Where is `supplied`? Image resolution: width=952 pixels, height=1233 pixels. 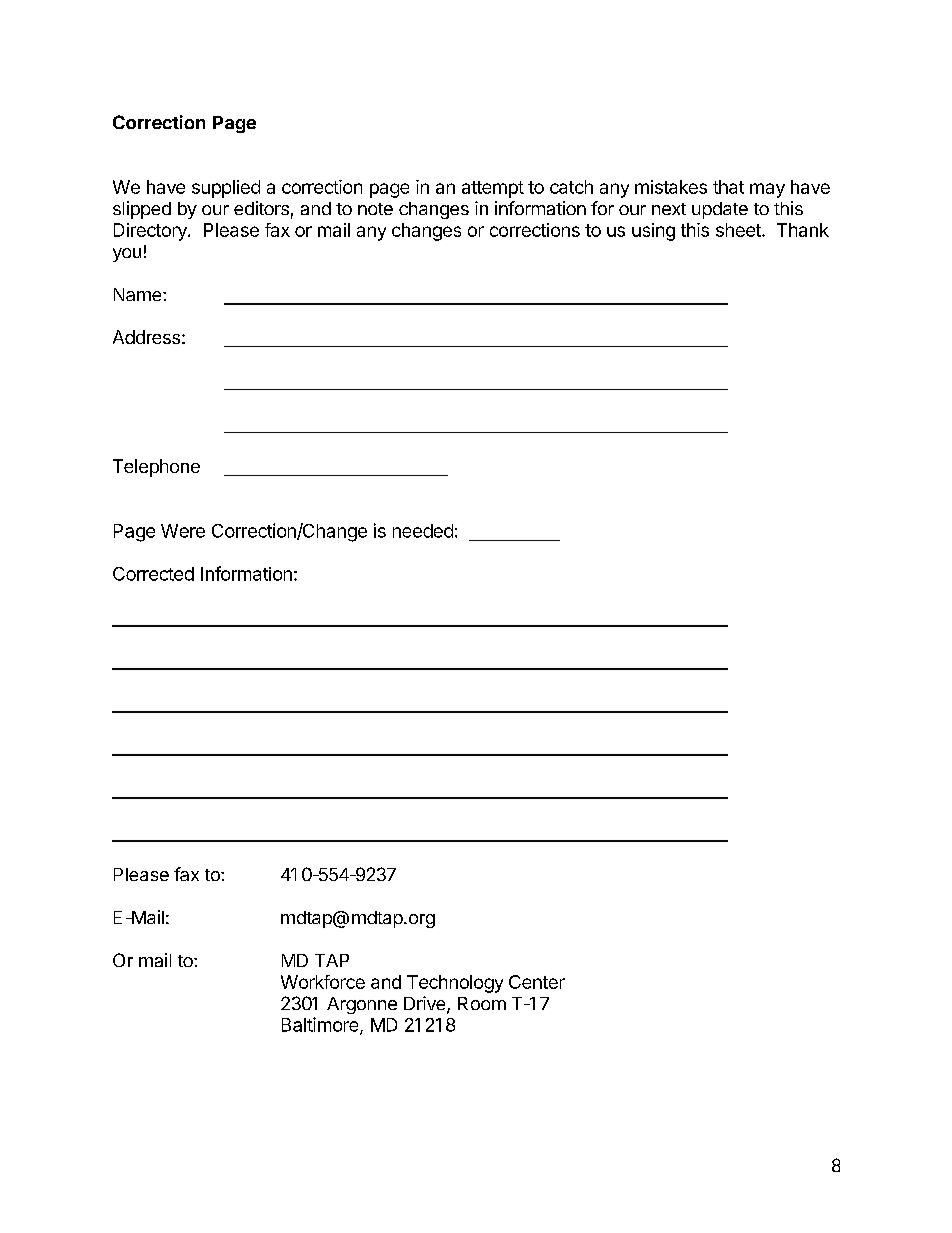 supplied is located at coordinates (226, 189).
